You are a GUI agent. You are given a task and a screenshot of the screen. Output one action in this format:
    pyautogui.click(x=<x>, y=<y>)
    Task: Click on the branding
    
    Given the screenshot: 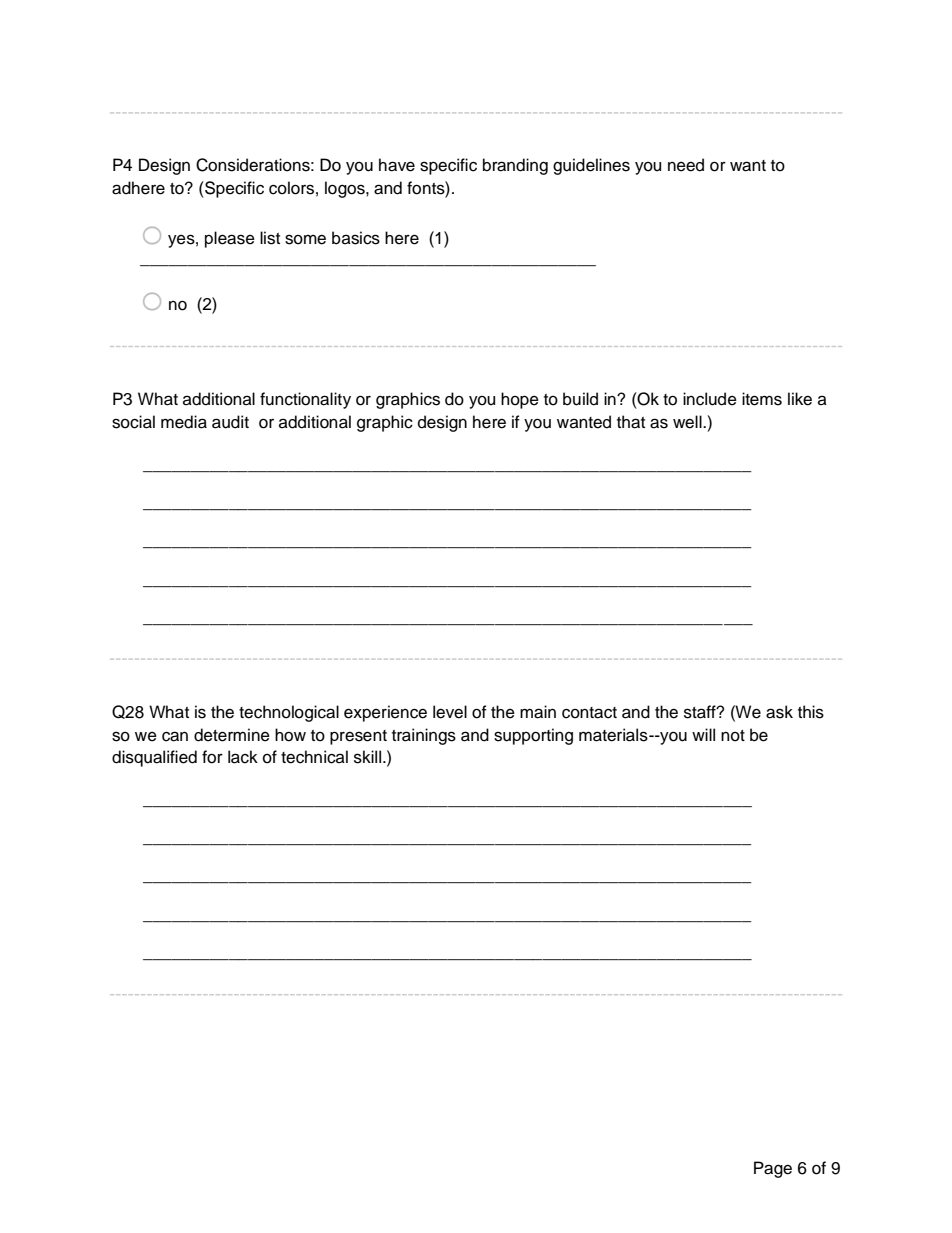 What is the action you would take?
    pyautogui.click(x=515, y=166)
